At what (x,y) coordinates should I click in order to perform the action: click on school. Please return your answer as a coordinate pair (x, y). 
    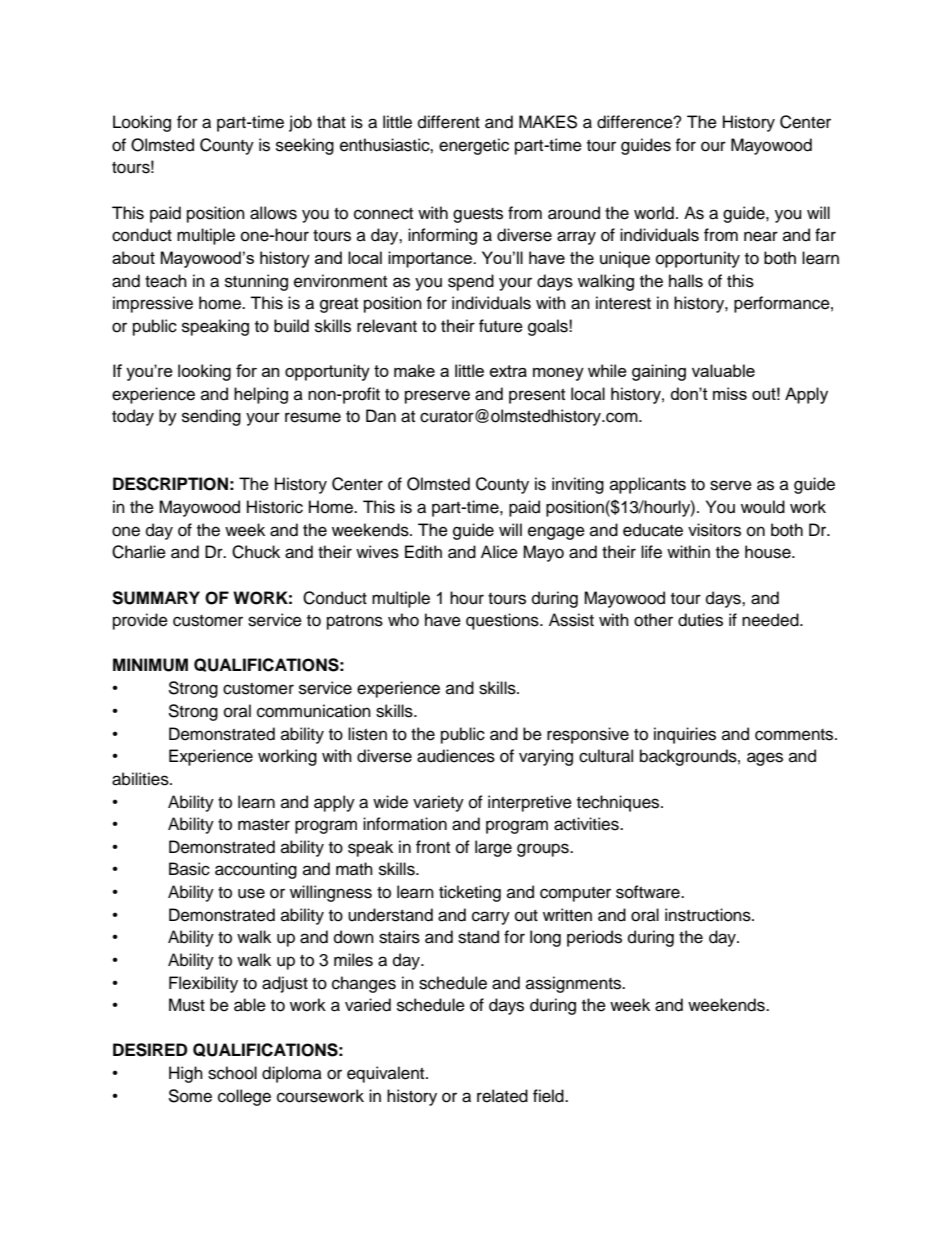
    Looking at the image, I should click on (232, 1073).
